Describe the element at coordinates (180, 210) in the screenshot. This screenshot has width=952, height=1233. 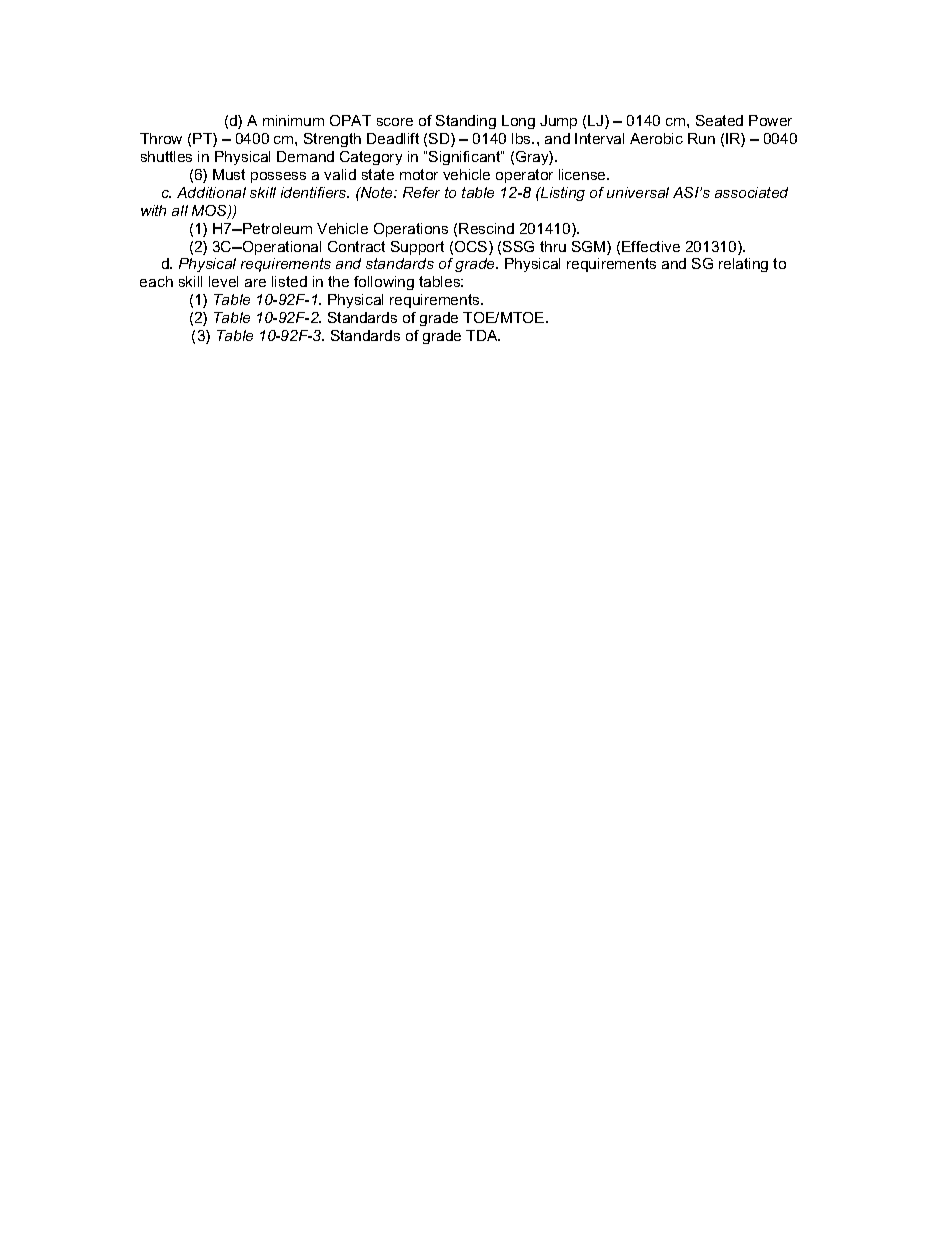
I see `all` at that location.
